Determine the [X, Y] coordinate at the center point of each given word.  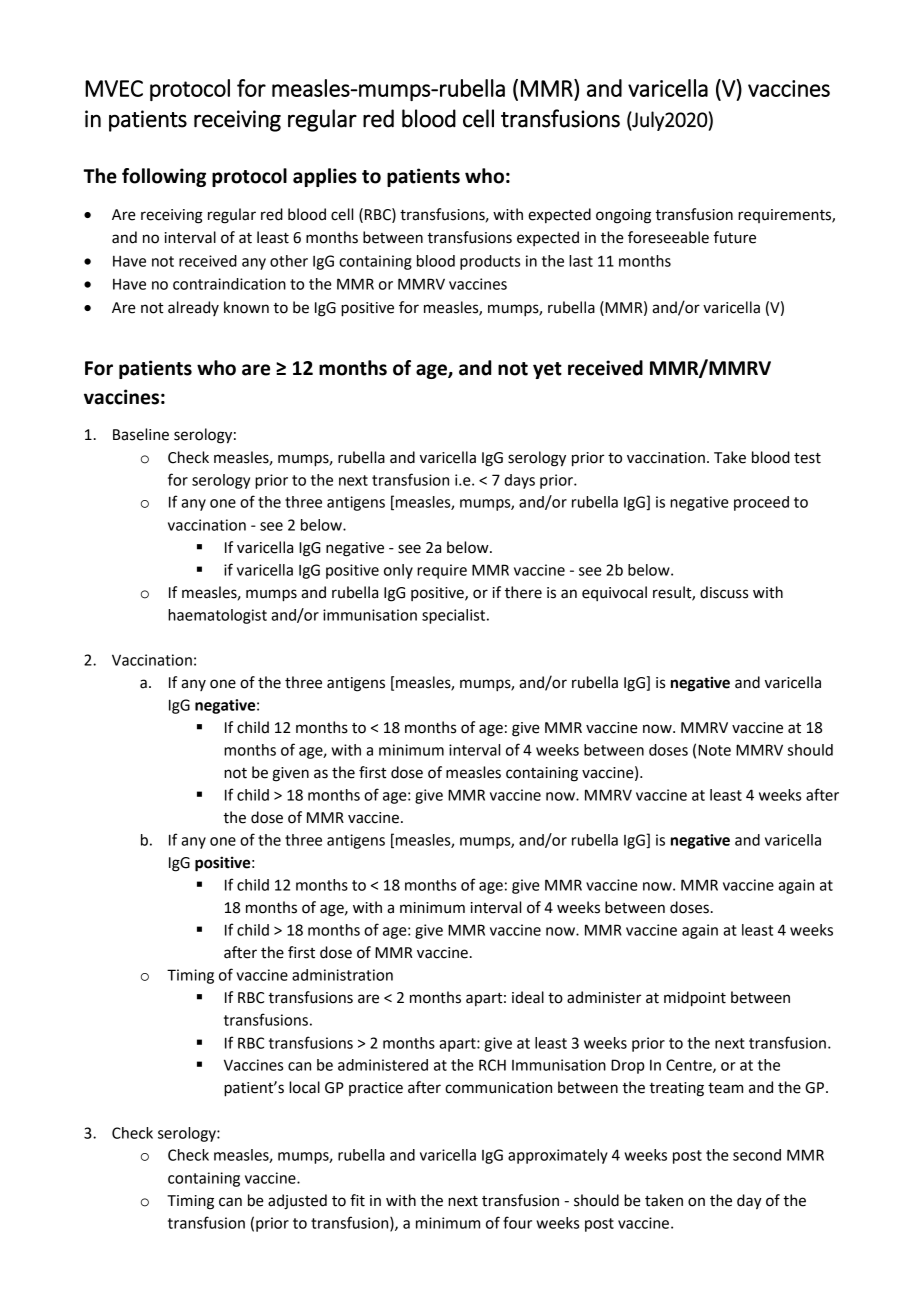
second [757, 1155]
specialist [455, 616]
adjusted [297, 1202]
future [735, 237]
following [164, 177]
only [398, 571]
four [517, 1222]
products [490, 262]
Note [714, 750]
